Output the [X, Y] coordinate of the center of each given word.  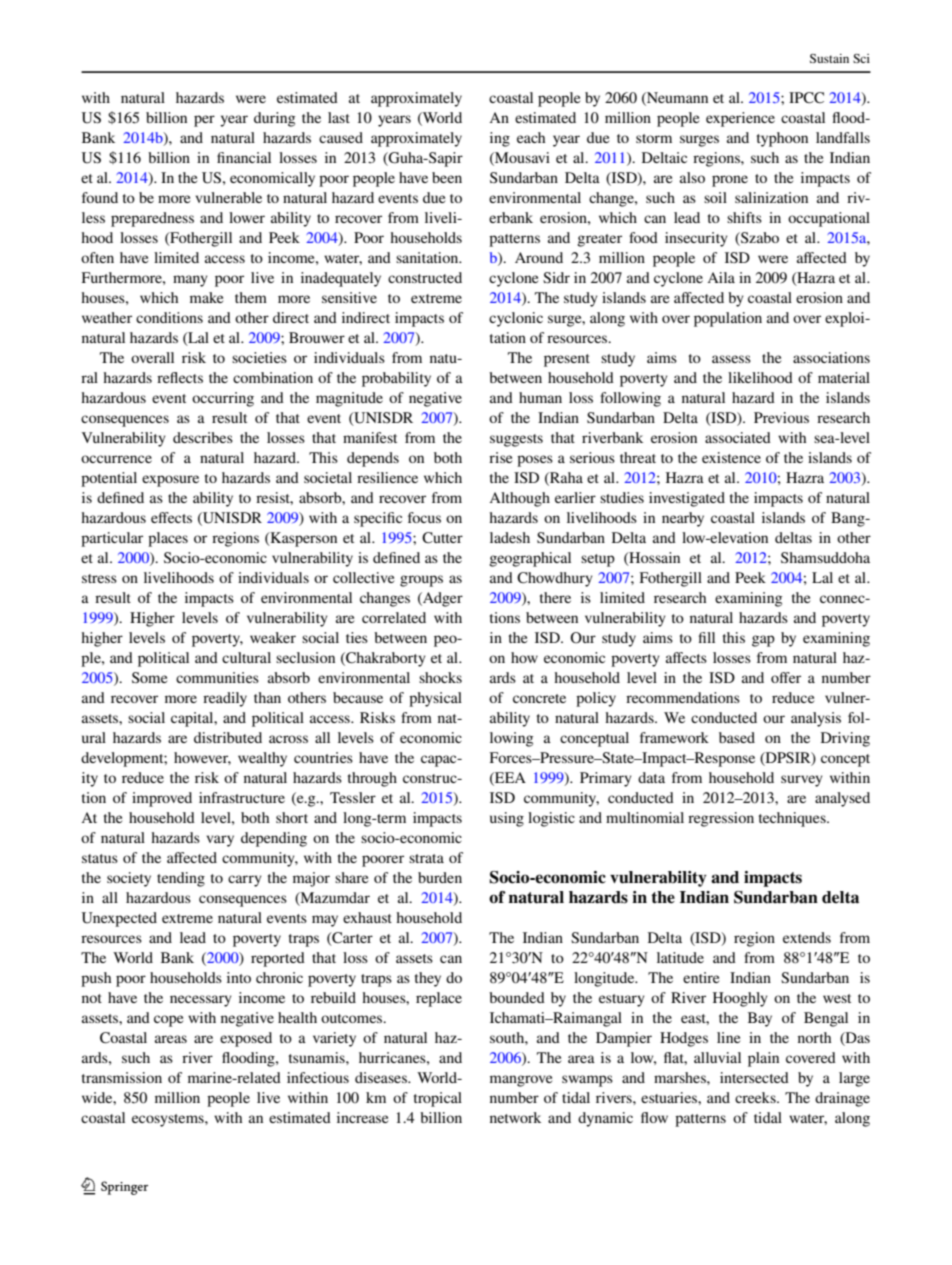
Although [519, 499]
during [274, 119]
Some [149, 677]
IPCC [806, 98]
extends [807, 937]
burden [440, 877]
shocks [440, 677]
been [447, 177]
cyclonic [516, 319]
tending [181, 879]
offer [786, 677]
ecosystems [169, 1120]
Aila [721, 277]
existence [731, 457]
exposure [170, 481]
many [190, 281]
